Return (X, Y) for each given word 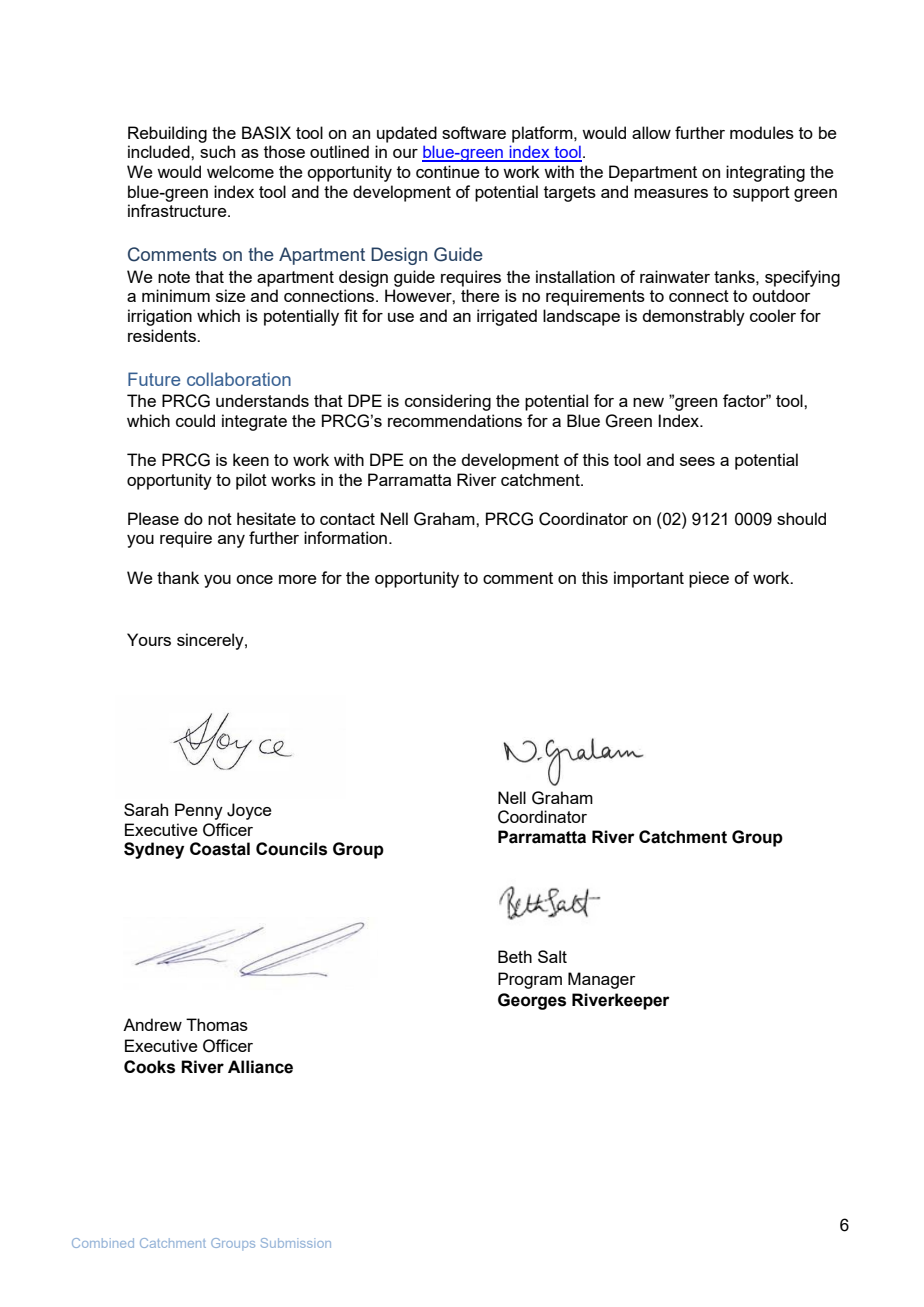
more (298, 579)
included (160, 151)
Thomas (217, 1024)
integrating (765, 173)
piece (709, 579)
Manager (602, 980)
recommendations (455, 420)
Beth (515, 956)
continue (448, 171)
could (195, 420)
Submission (296, 1243)
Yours (149, 639)
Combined (103, 1243)
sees (697, 461)
